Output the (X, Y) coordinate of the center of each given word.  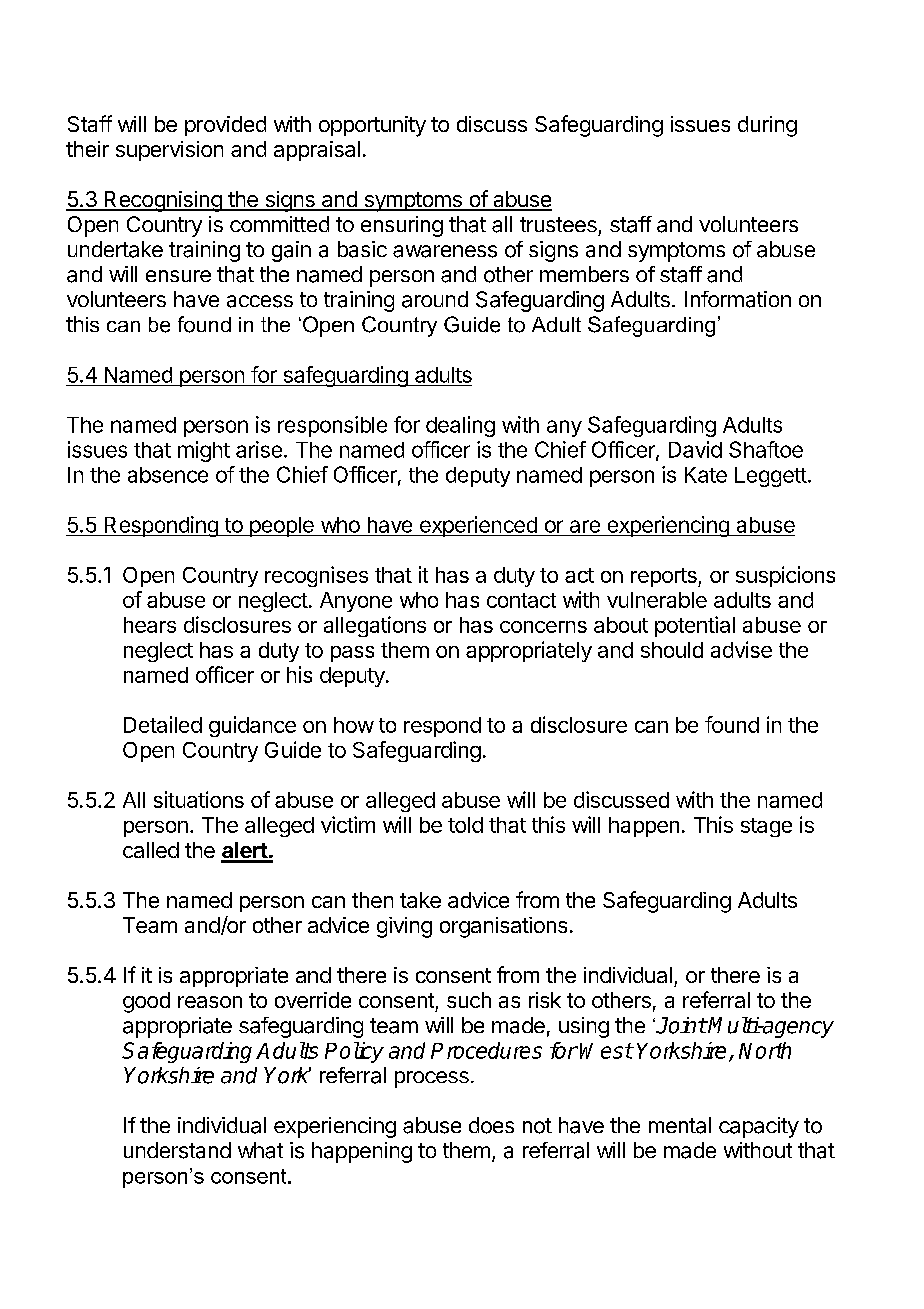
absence (168, 475)
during (767, 126)
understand (177, 1150)
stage (766, 827)
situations (199, 799)
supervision (169, 151)
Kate (706, 475)
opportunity (372, 126)
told (465, 825)
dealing (460, 426)
